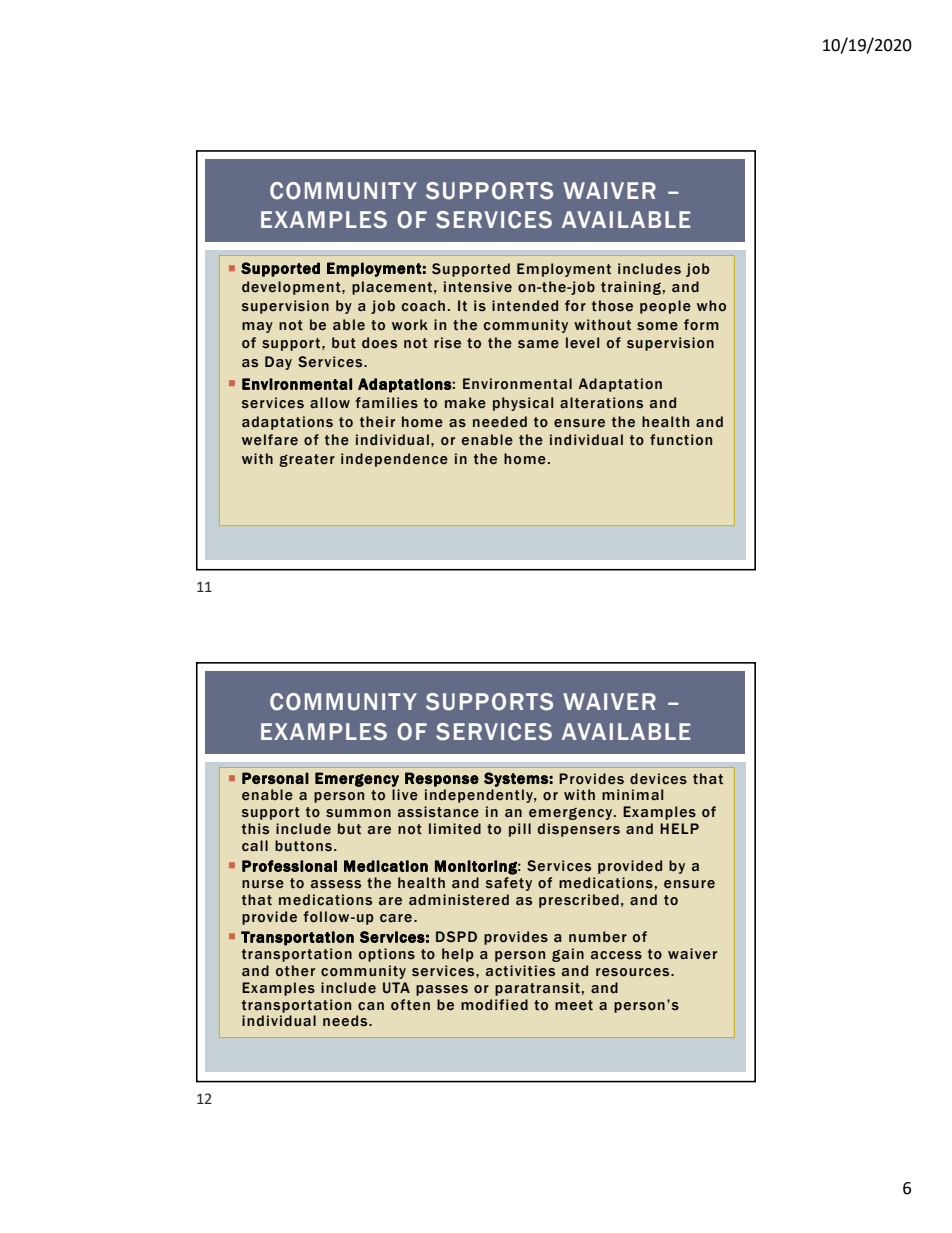  What do you see at coordinates (665, 307) in the screenshot?
I see `people` at bounding box center [665, 307].
